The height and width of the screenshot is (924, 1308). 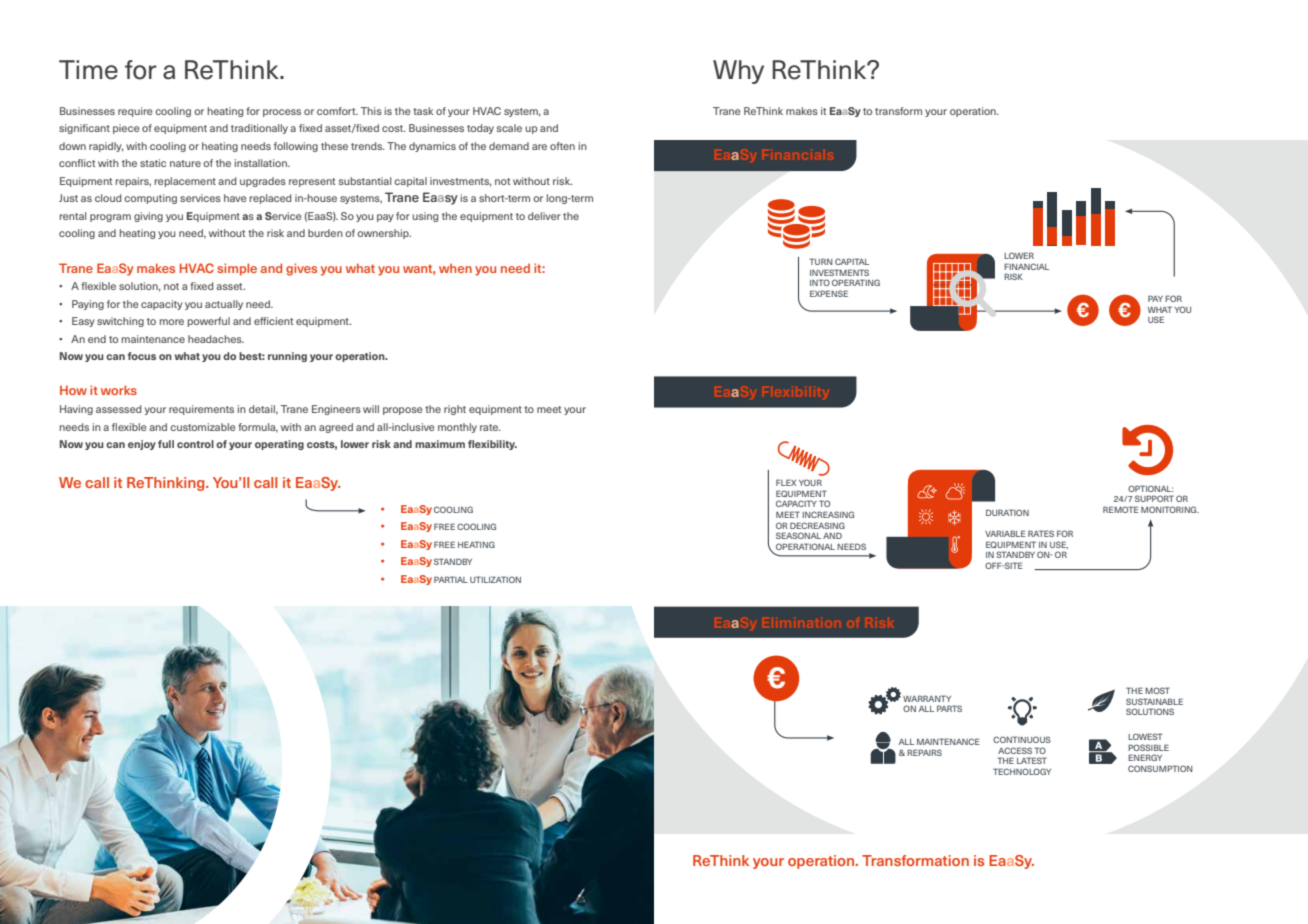 I want to click on actually, so click(x=224, y=305).
